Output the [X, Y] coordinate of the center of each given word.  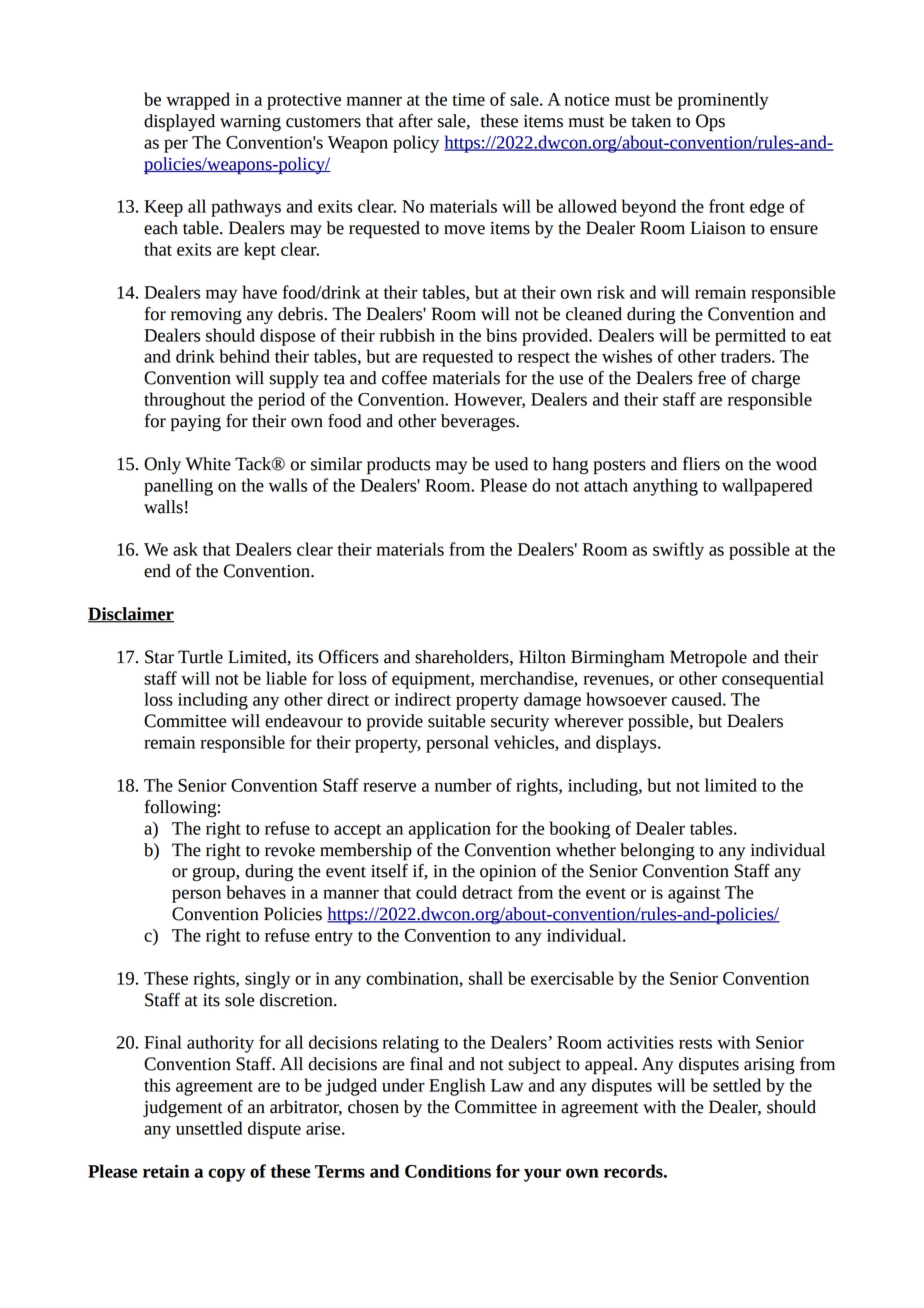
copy [227, 1175]
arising [769, 1066]
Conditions [448, 1171]
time [468, 99]
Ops [710, 123]
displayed [179, 122]
